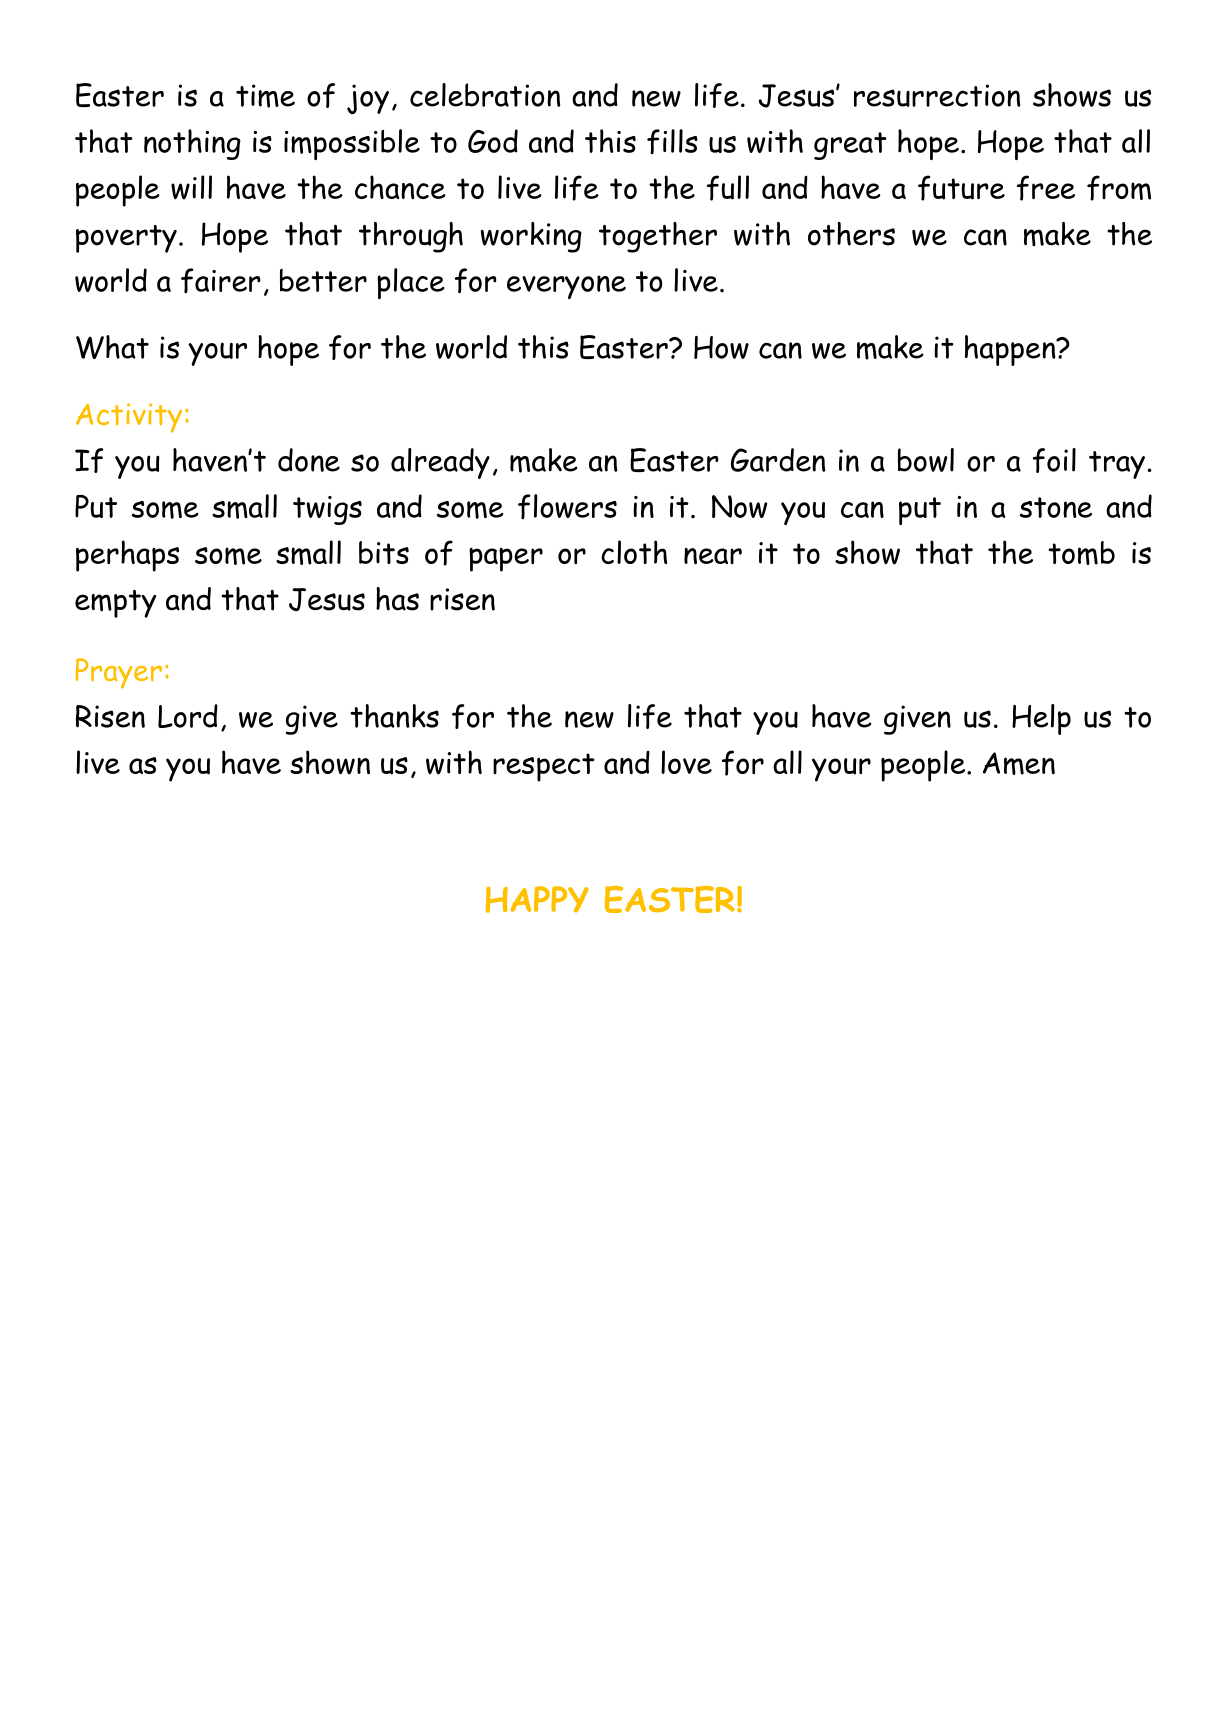  Describe the element at coordinates (537, 899) in the image. I see `HAPPY` at that location.
